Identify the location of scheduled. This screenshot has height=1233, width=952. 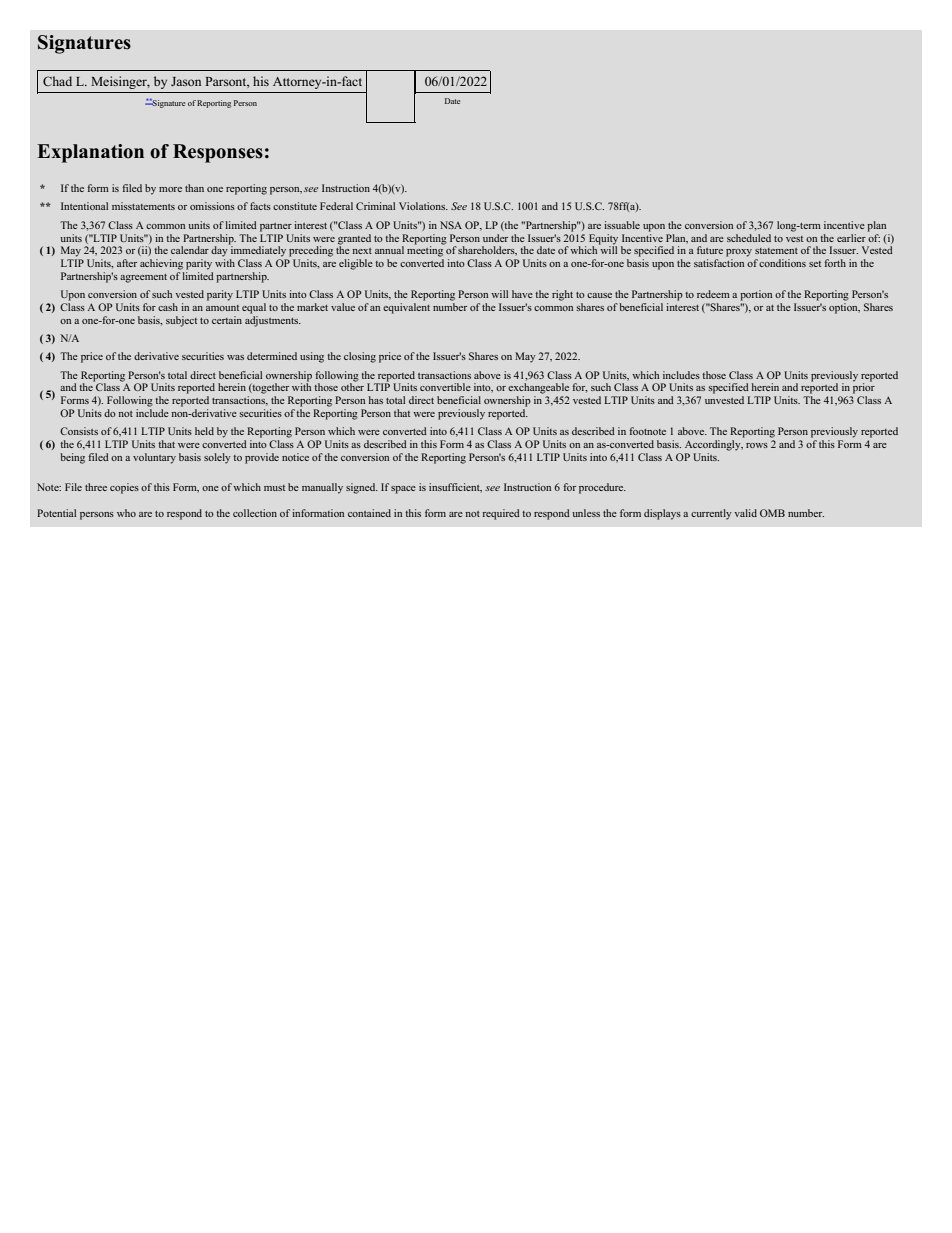
(749, 238).
